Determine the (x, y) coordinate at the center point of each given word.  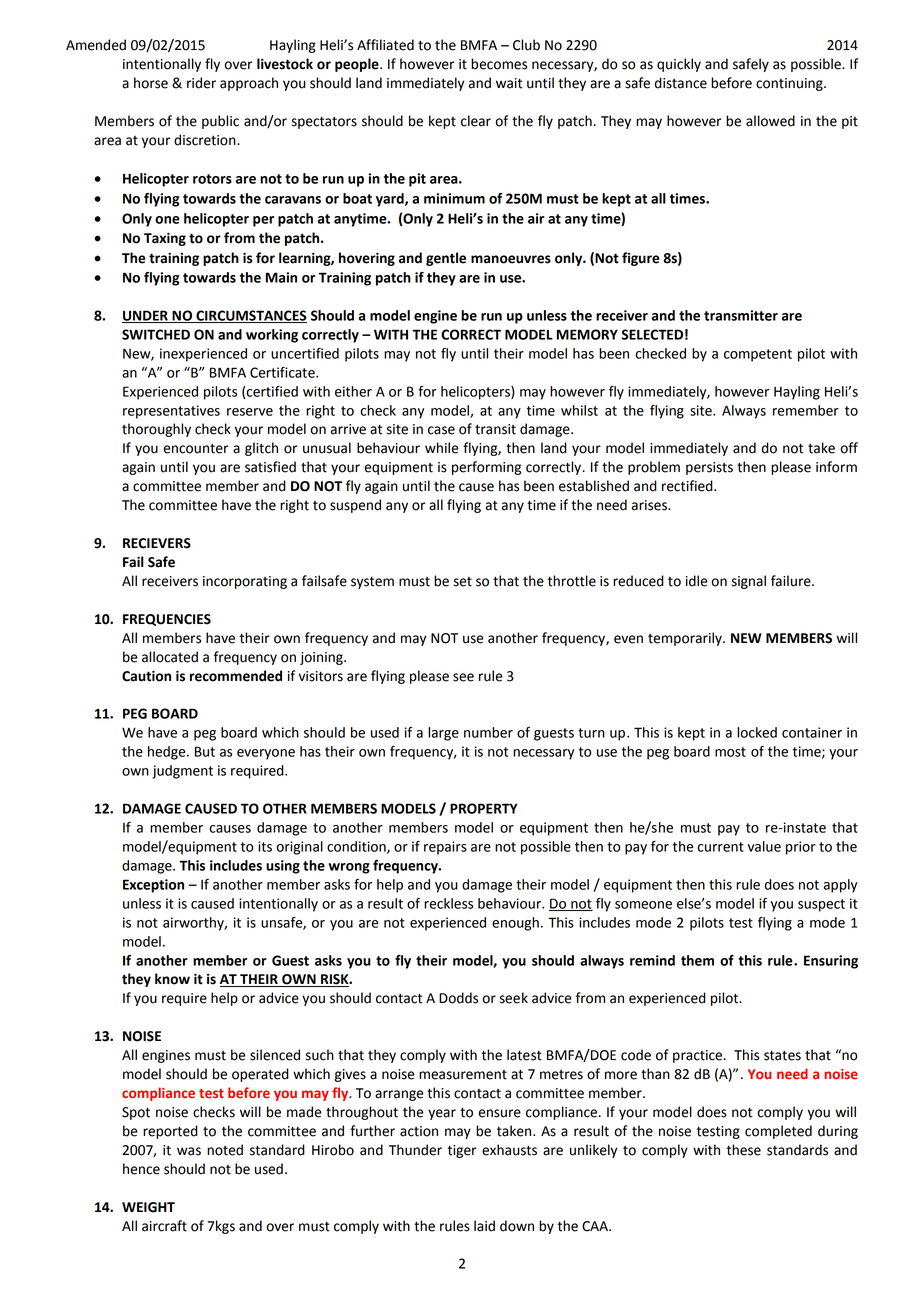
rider (201, 83)
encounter (195, 449)
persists (709, 468)
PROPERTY (484, 808)
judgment (182, 772)
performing (486, 468)
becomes (499, 64)
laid (484, 1226)
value (764, 846)
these (744, 1150)
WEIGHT (148, 1207)
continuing (790, 84)
